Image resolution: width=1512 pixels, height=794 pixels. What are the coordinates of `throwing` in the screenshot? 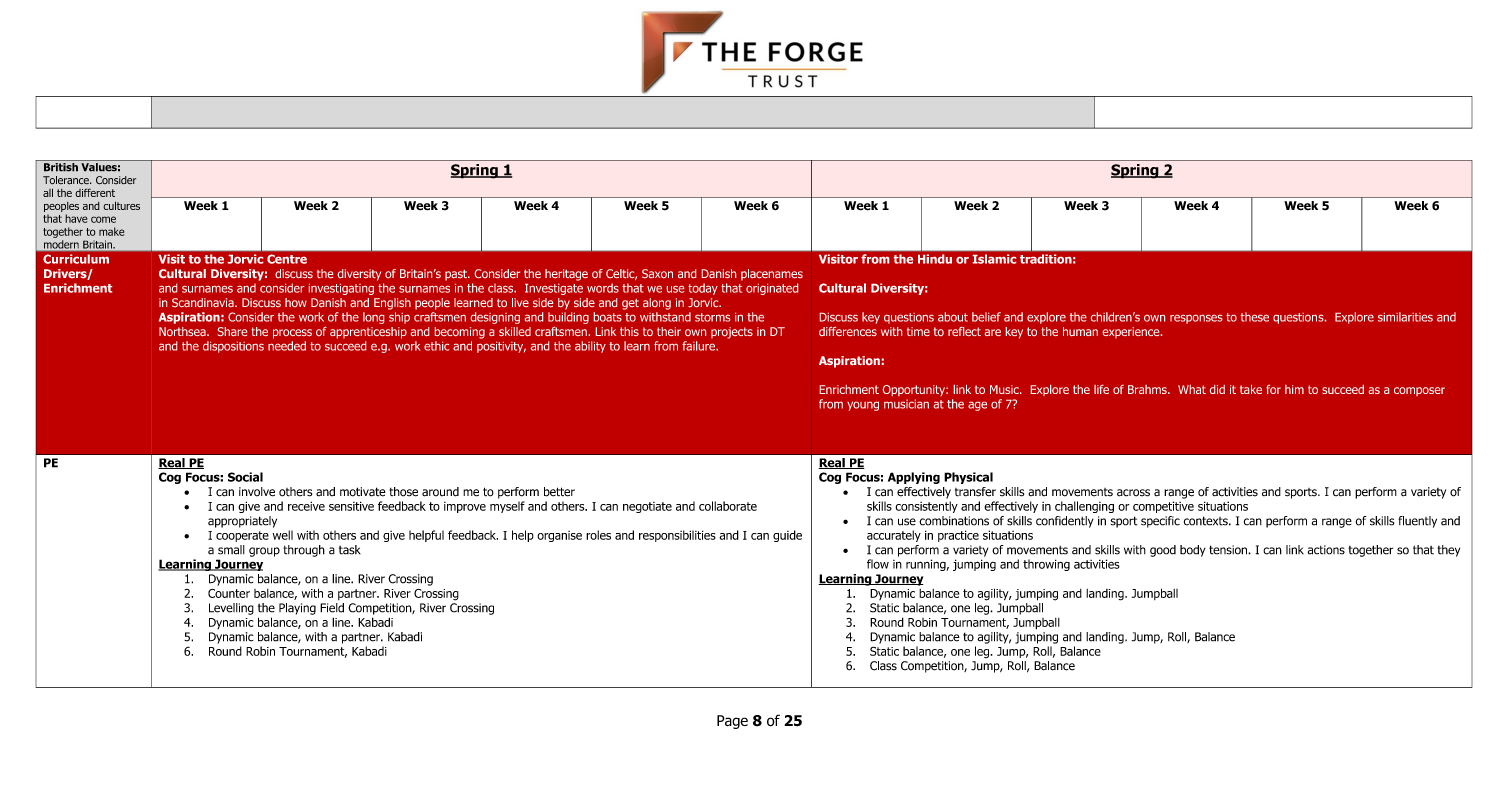 It's located at (1046, 565).
